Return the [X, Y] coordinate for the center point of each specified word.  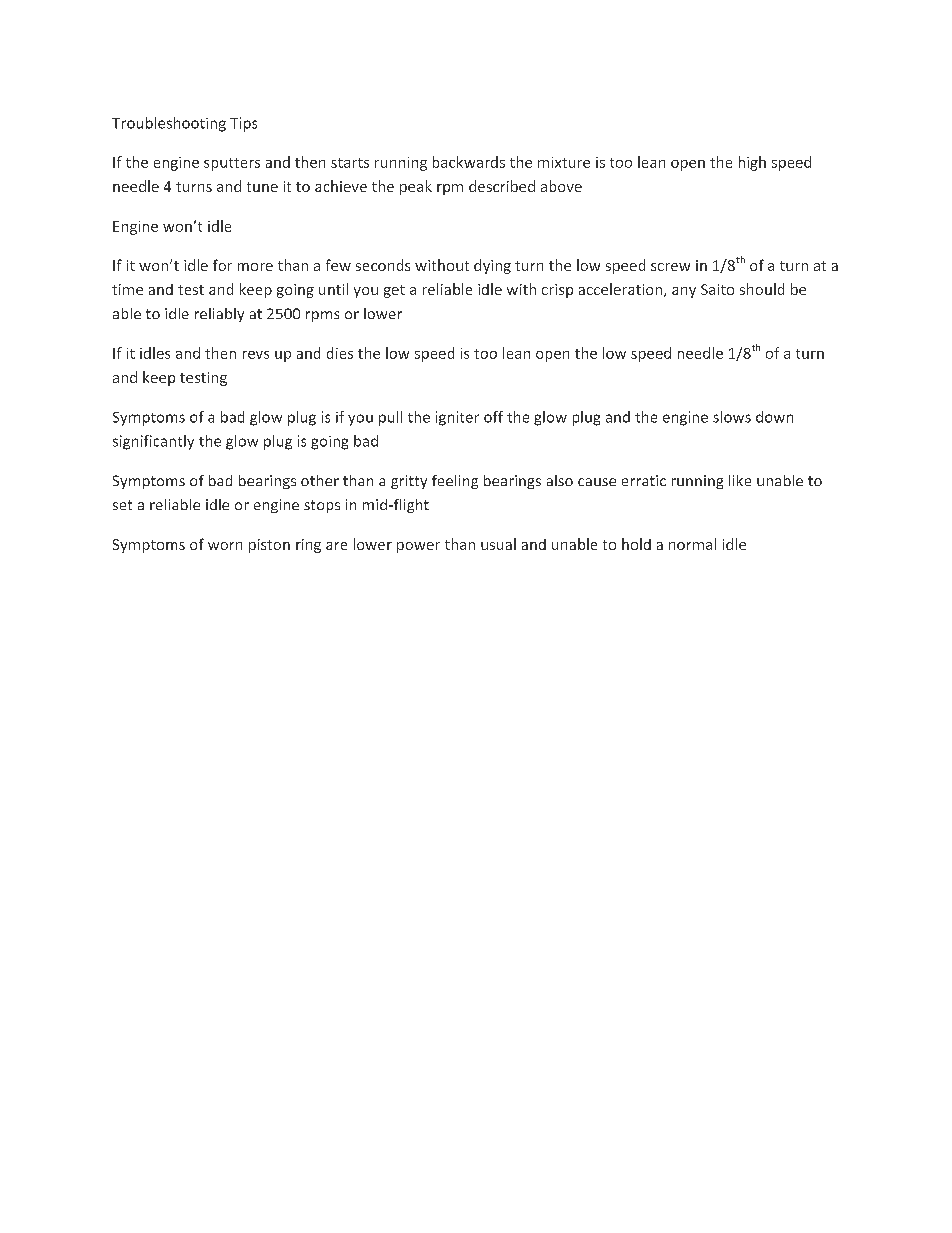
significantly [153, 442]
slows [732, 417]
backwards [469, 162]
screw [670, 267]
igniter [457, 418]
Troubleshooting [169, 124]
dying [492, 266]
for [222, 265]
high [752, 163]
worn [225, 546]
